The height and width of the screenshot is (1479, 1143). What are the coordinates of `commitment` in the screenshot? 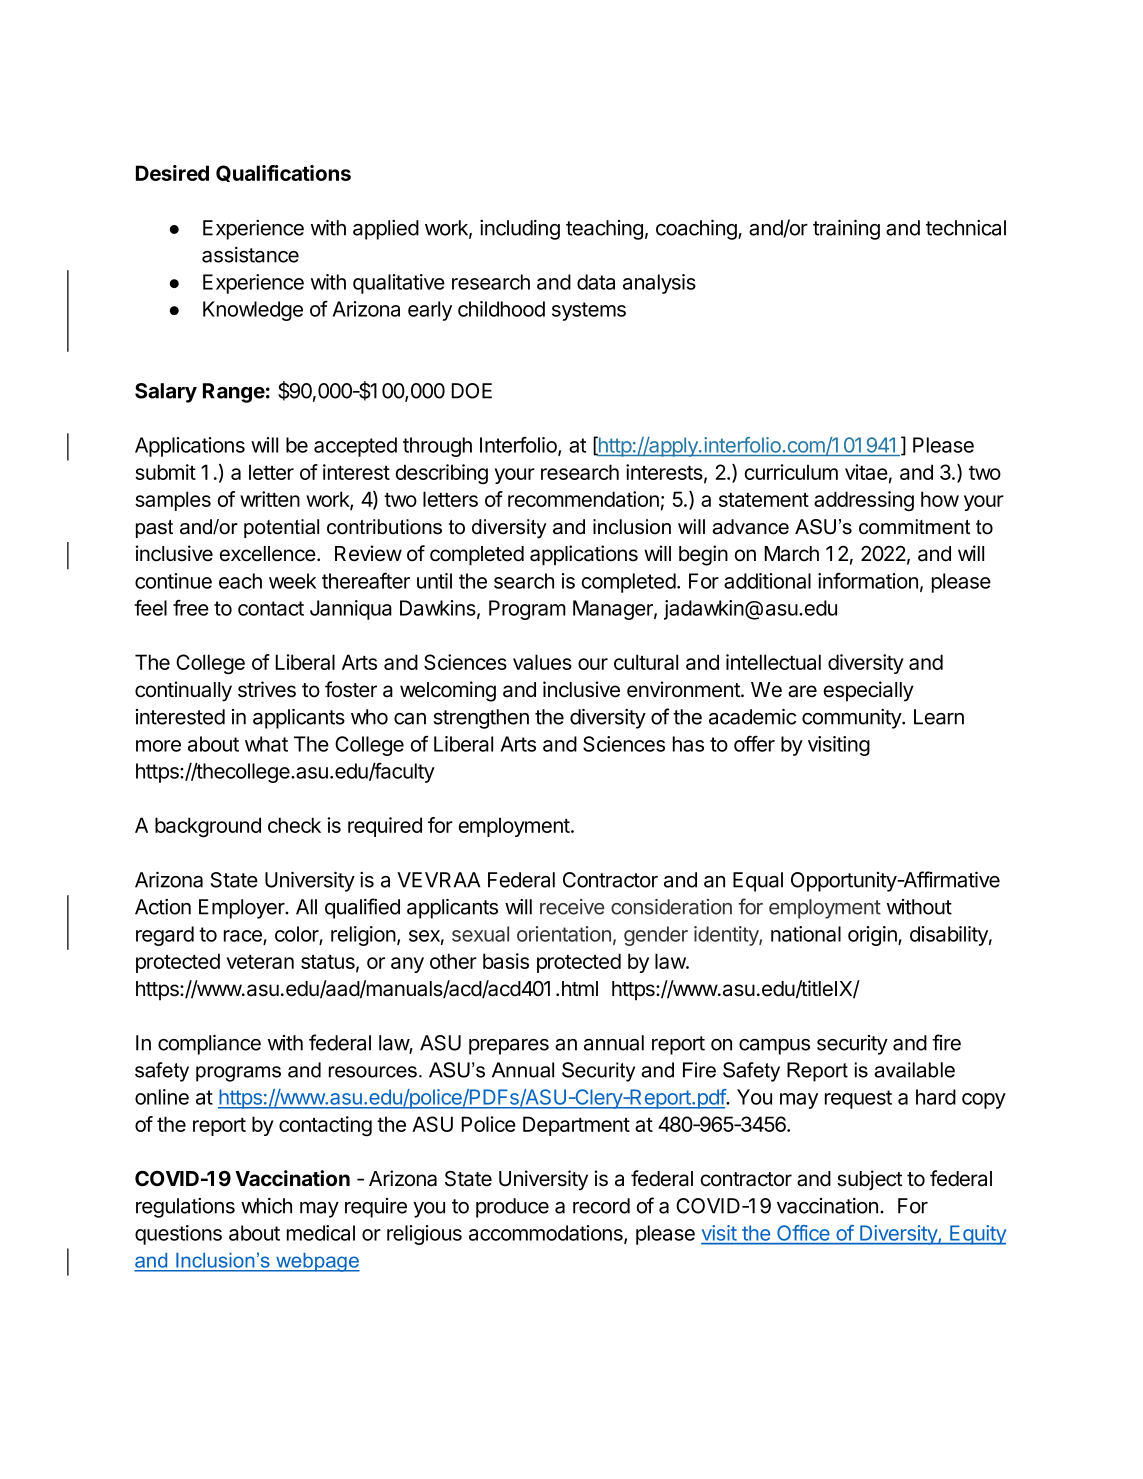 It's located at (914, 527).
